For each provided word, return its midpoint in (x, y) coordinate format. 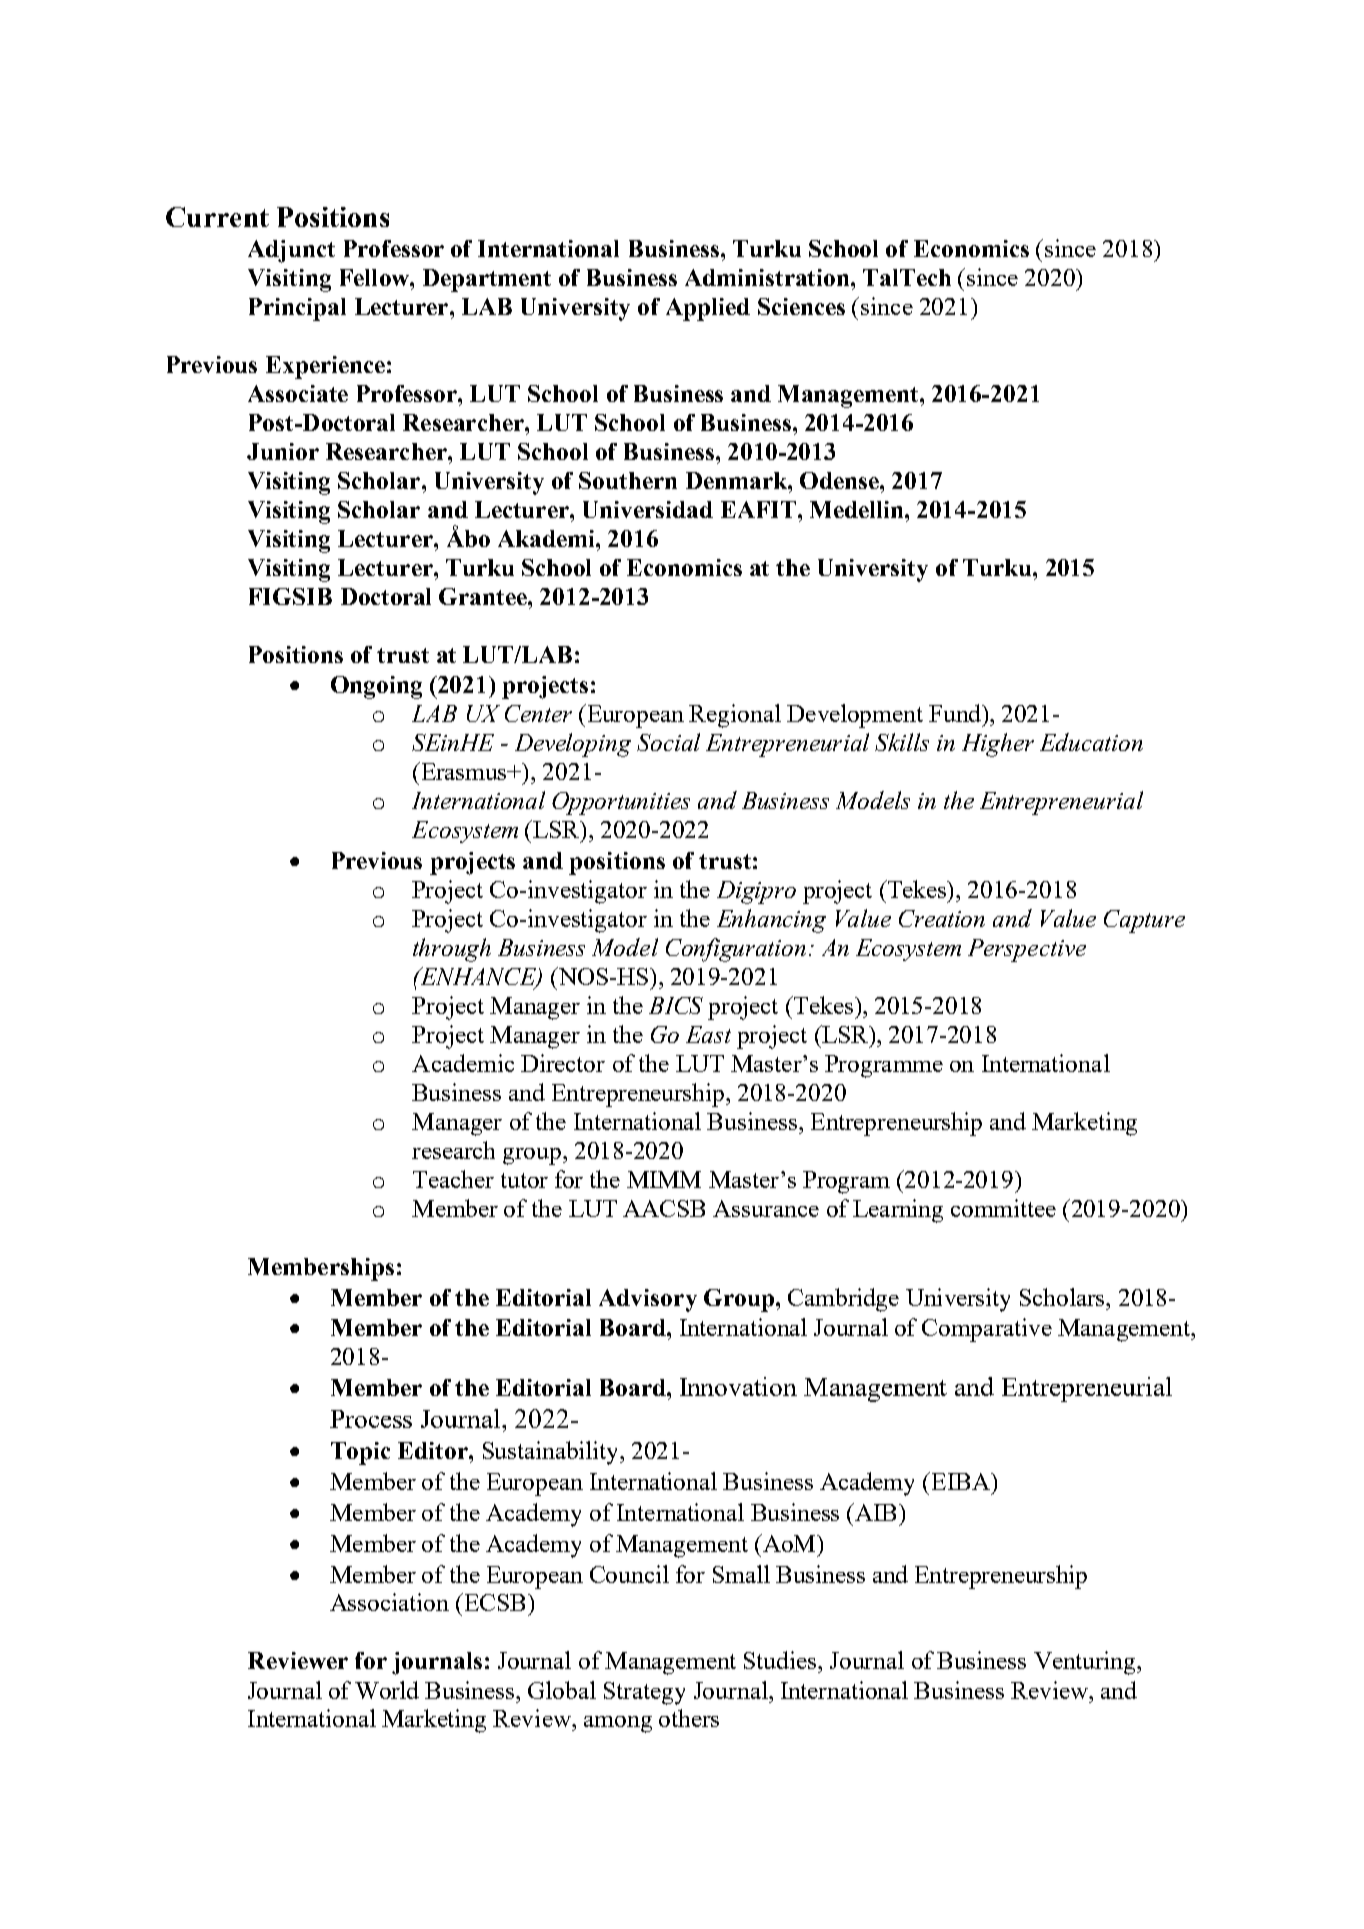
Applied (708, 309)
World (387, 1690)
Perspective (1027, 950)
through (452, 950)
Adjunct (291, 251)
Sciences (801, 306)
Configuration (736, 950)
